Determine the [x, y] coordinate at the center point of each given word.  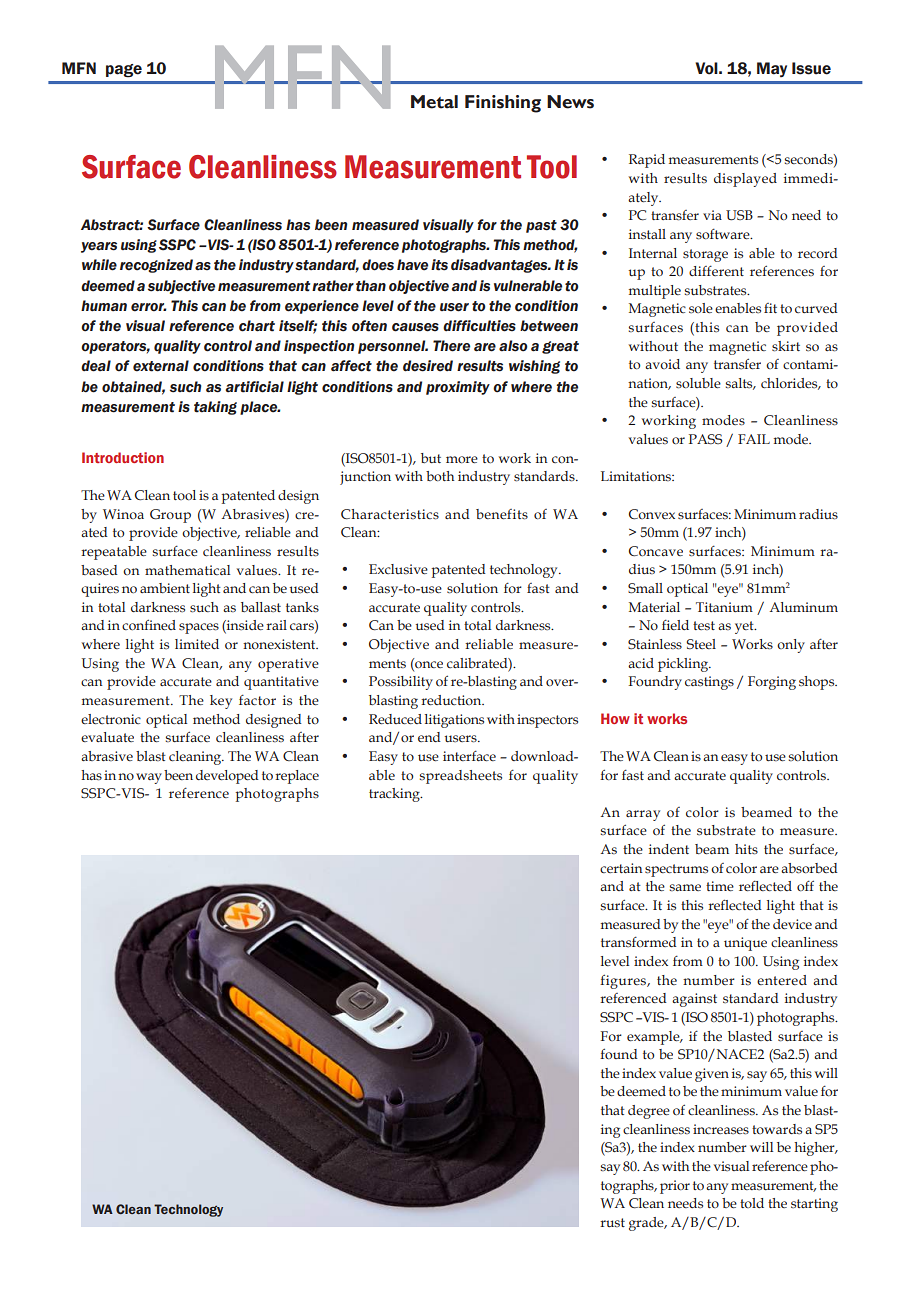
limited [197, 644]
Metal [434, 102]
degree [649, 1112]
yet [745, 627]
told [752, 1203]
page [124, 71]
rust [612, 1222]
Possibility [401, 683]
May [772, 69]
